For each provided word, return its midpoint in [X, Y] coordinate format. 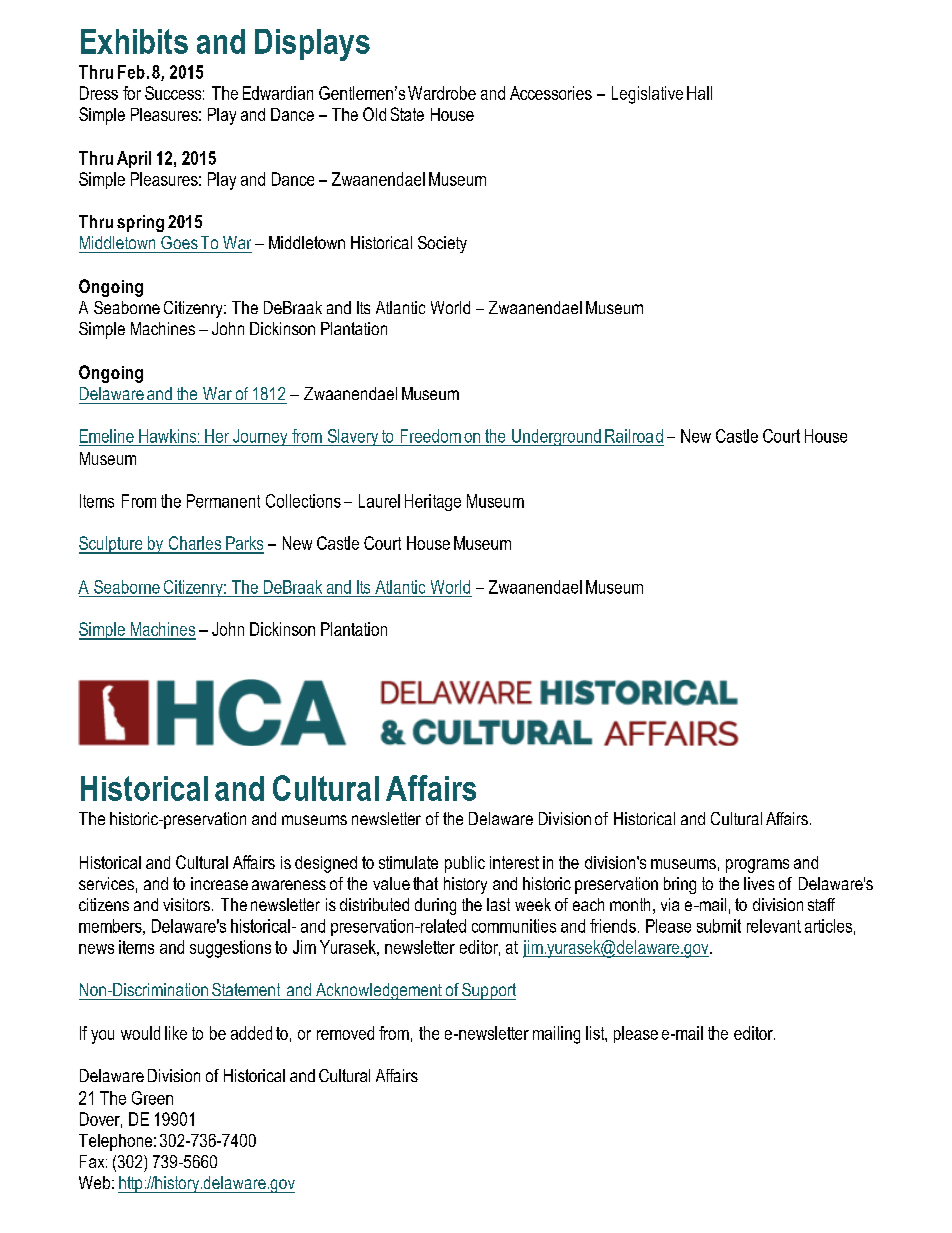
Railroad [634, 436]
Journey [260, 437]
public [465, 864]
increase [219, 883]
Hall [699, 93]
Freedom [431, 436]
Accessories [551, 93]
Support [488, 991]
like [176, 1033]
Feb [131, 72]
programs [757, 866]
